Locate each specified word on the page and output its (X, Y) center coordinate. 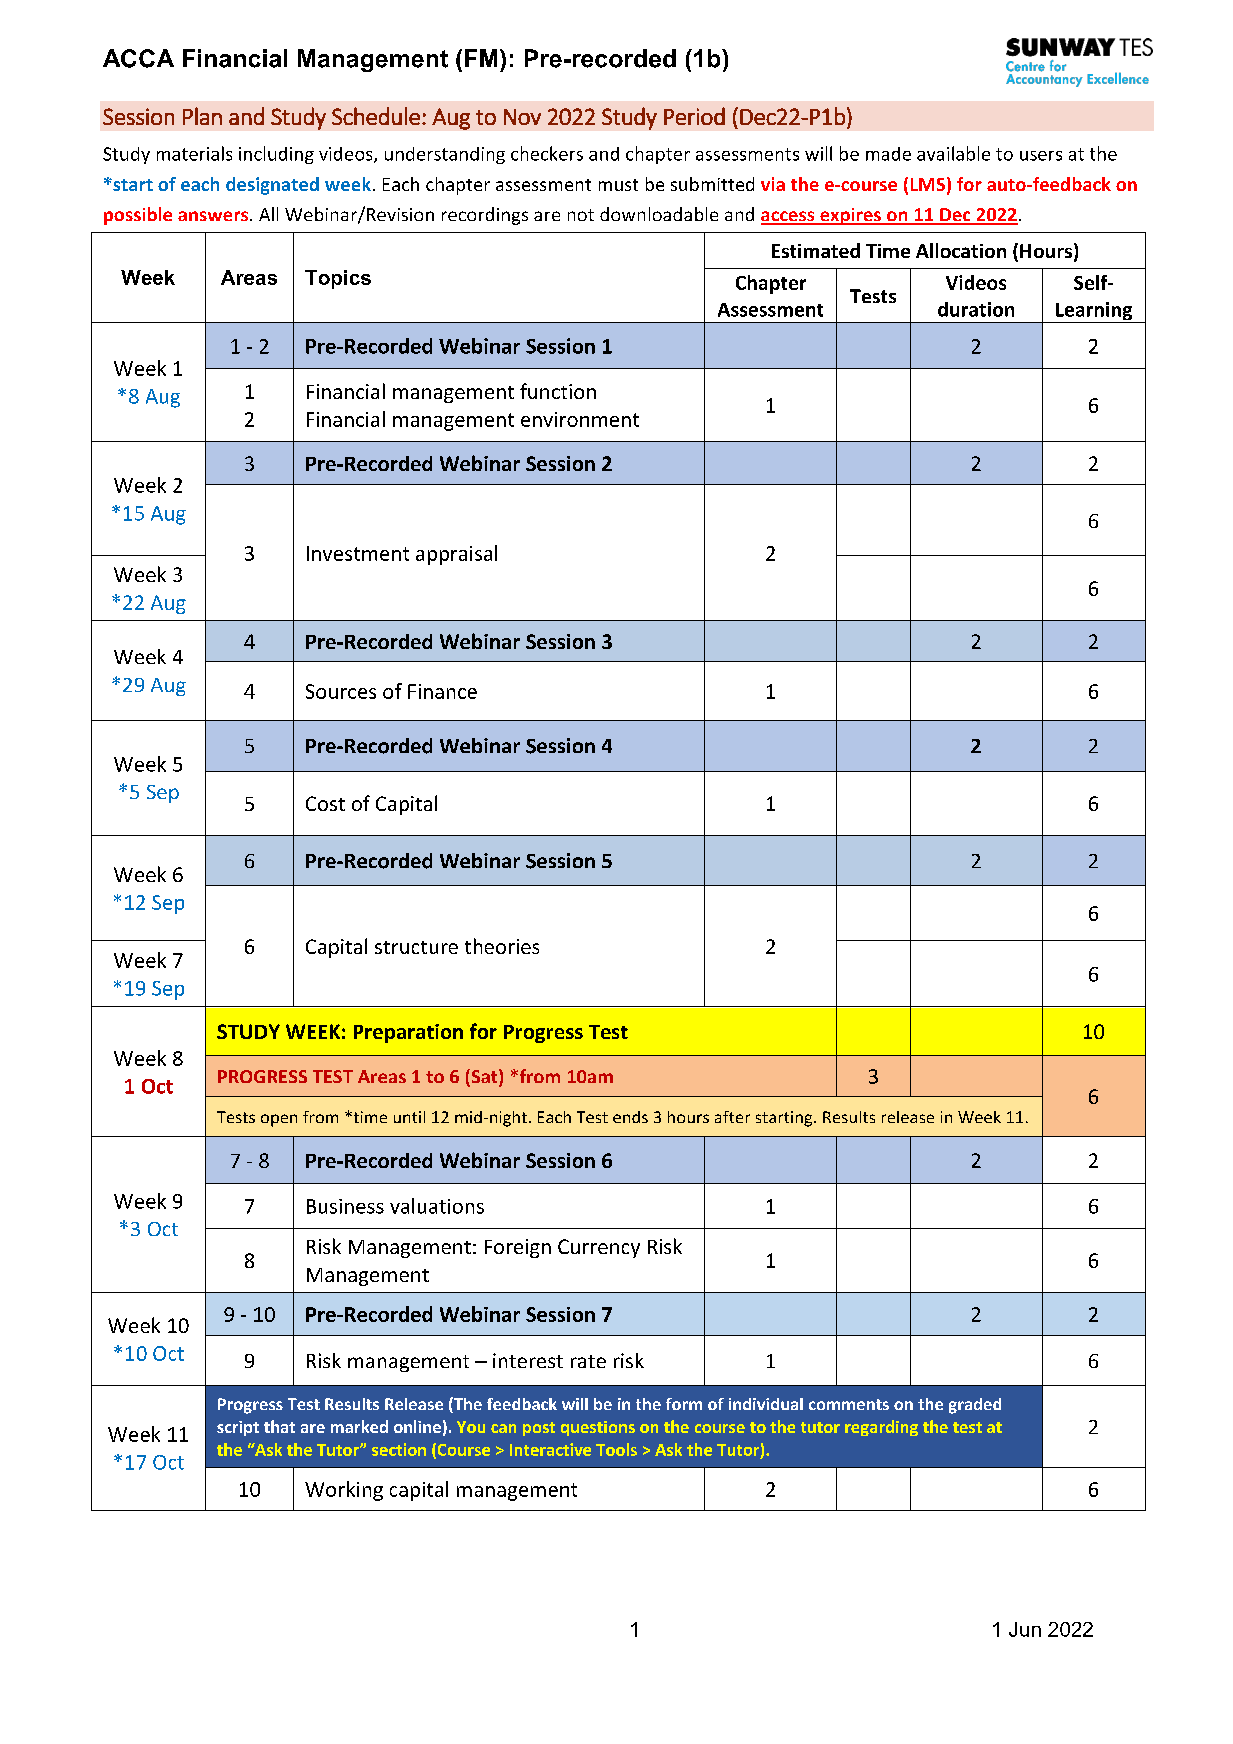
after (732, 1117)
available (953, 153)
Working (344, 1491)
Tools (616, 1449)
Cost (325, 803)
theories (502, 946)
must (618, 185)
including (276, 155)
